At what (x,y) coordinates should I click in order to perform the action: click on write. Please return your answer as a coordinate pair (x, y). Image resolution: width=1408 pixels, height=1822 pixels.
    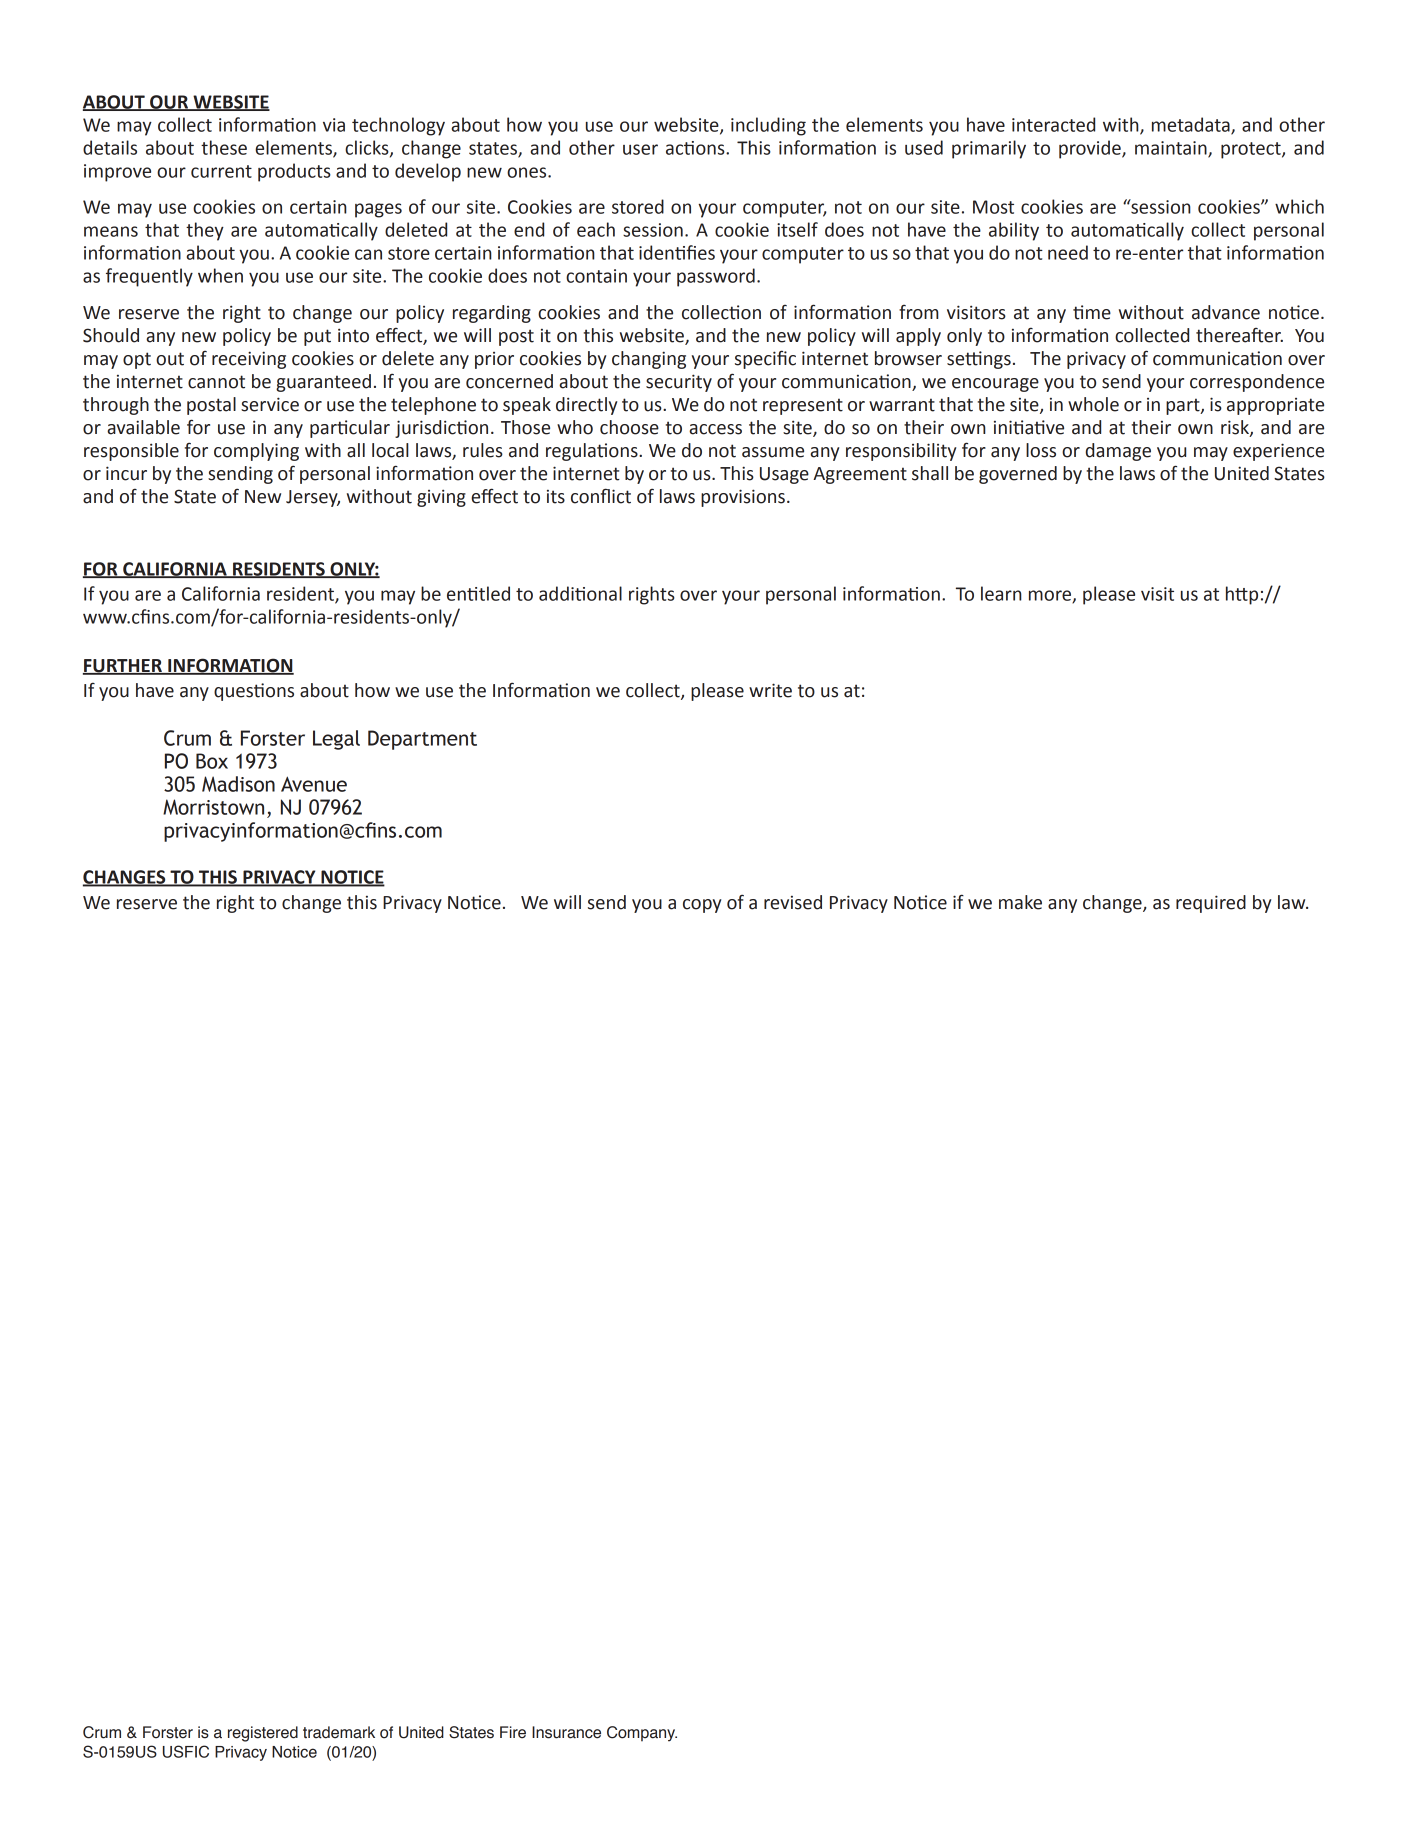
    Looking at the image, I should click on (770, 690).
